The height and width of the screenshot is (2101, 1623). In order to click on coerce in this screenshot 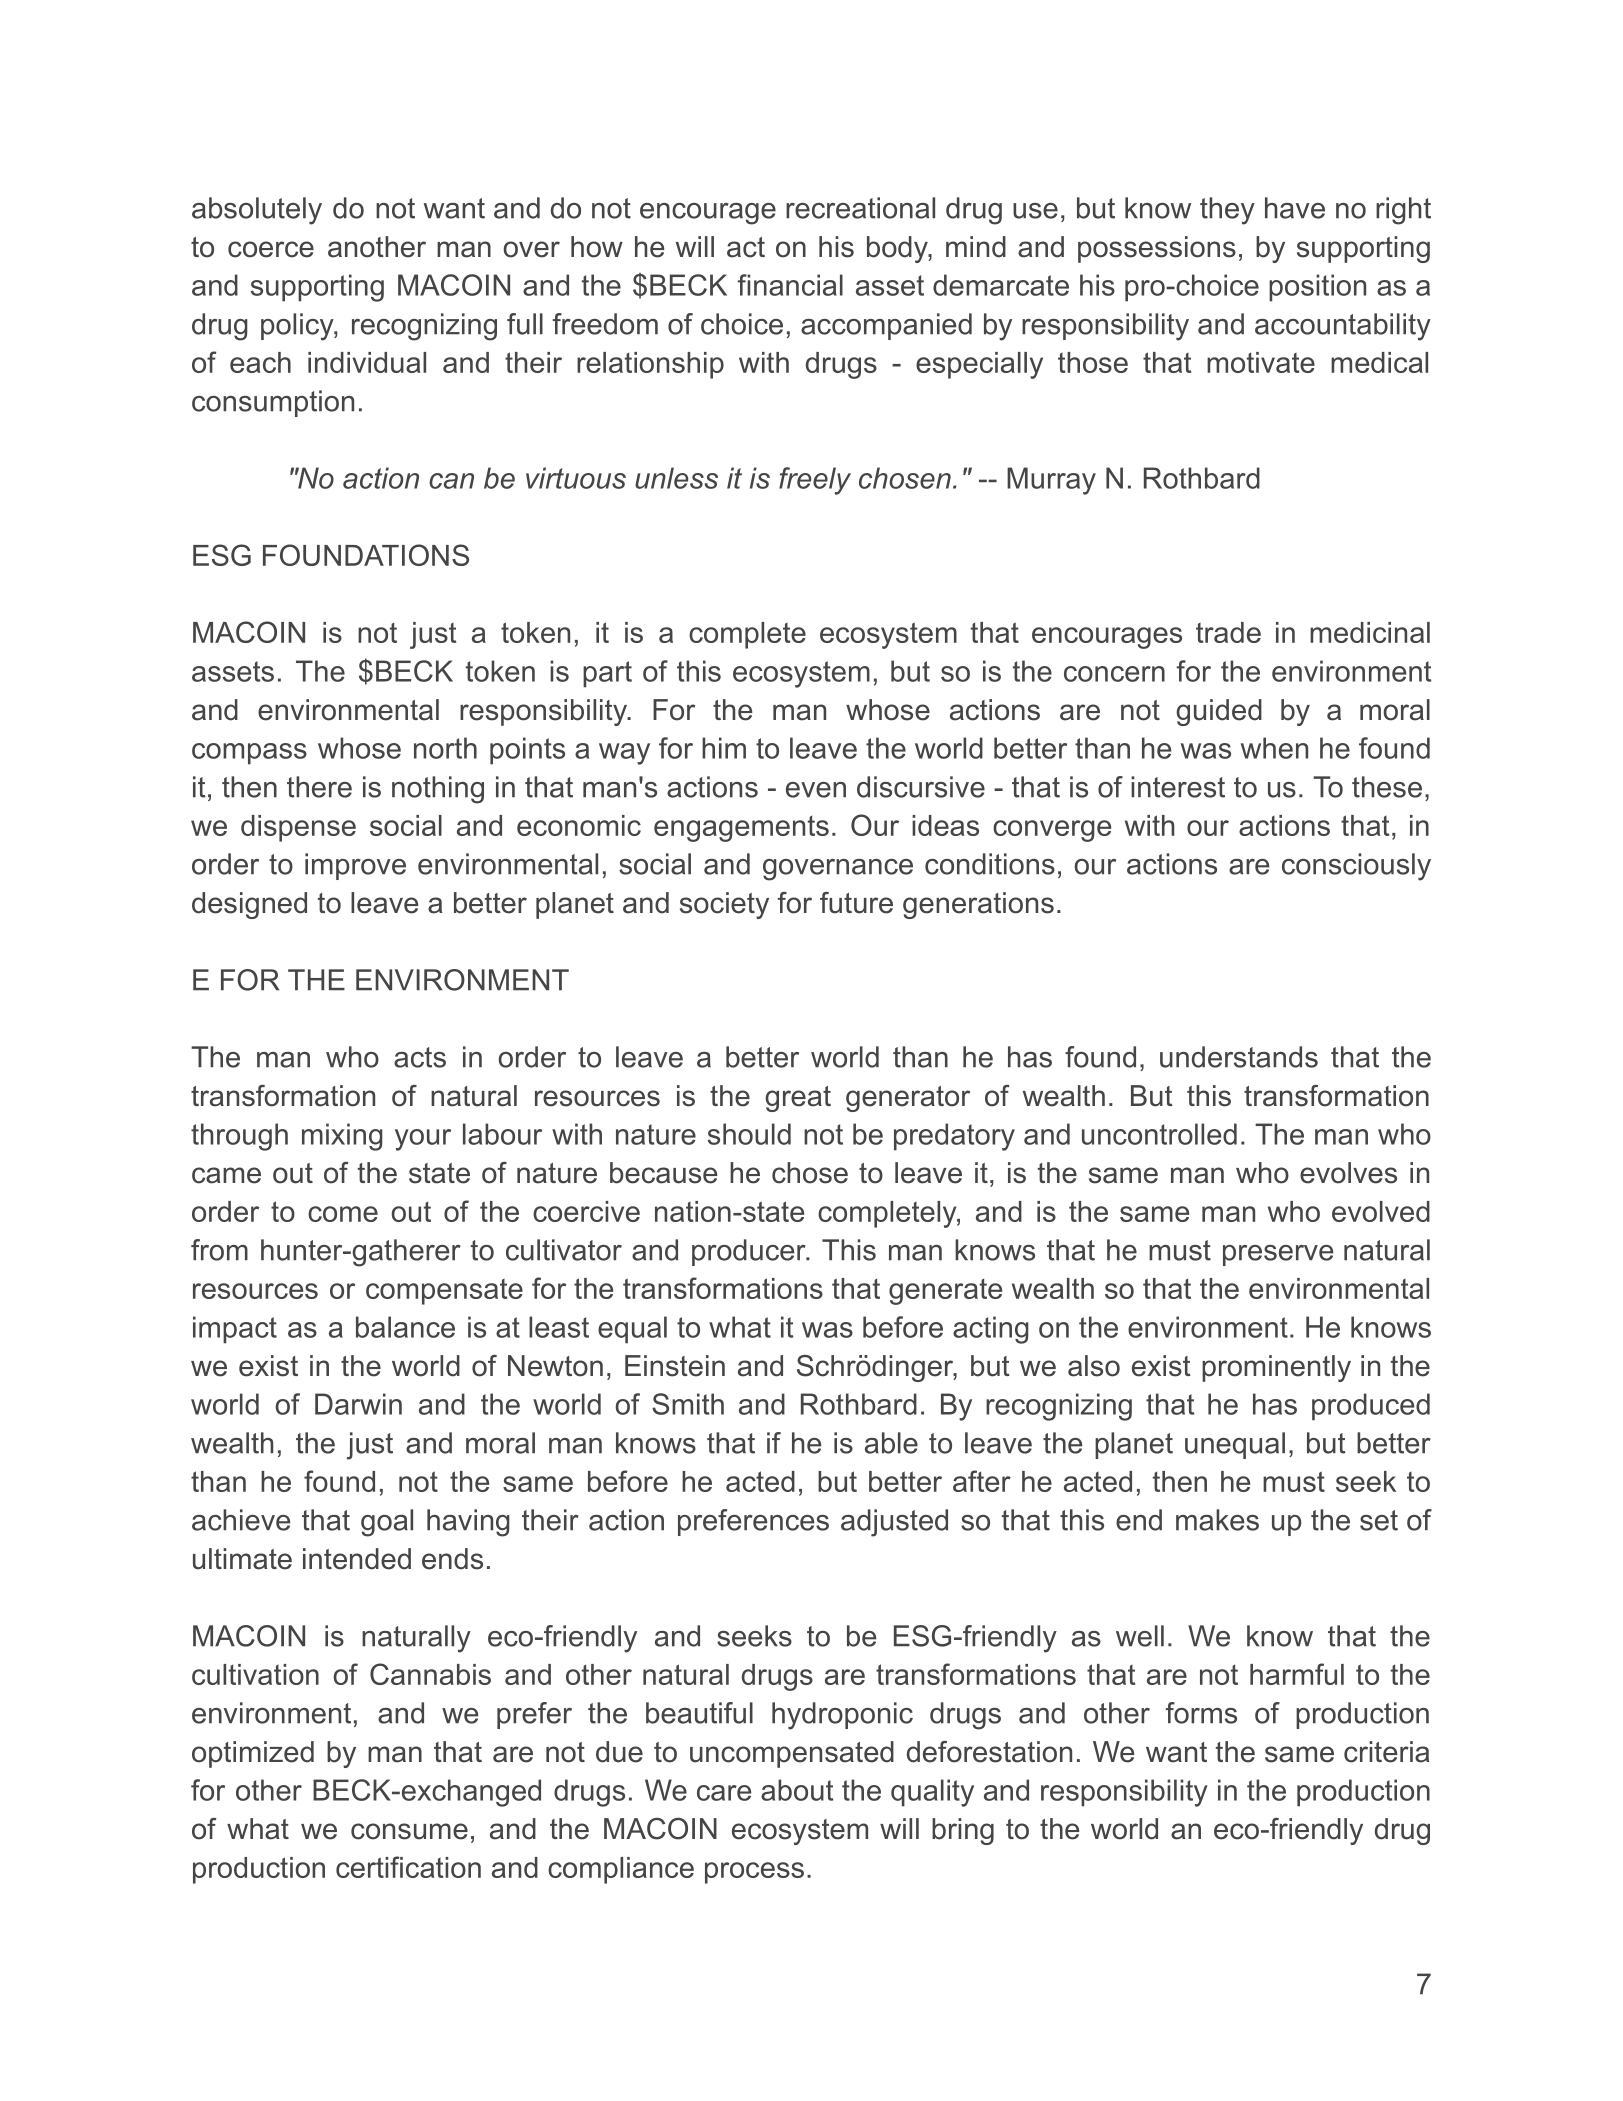, I will do `click(271, 249)`.
